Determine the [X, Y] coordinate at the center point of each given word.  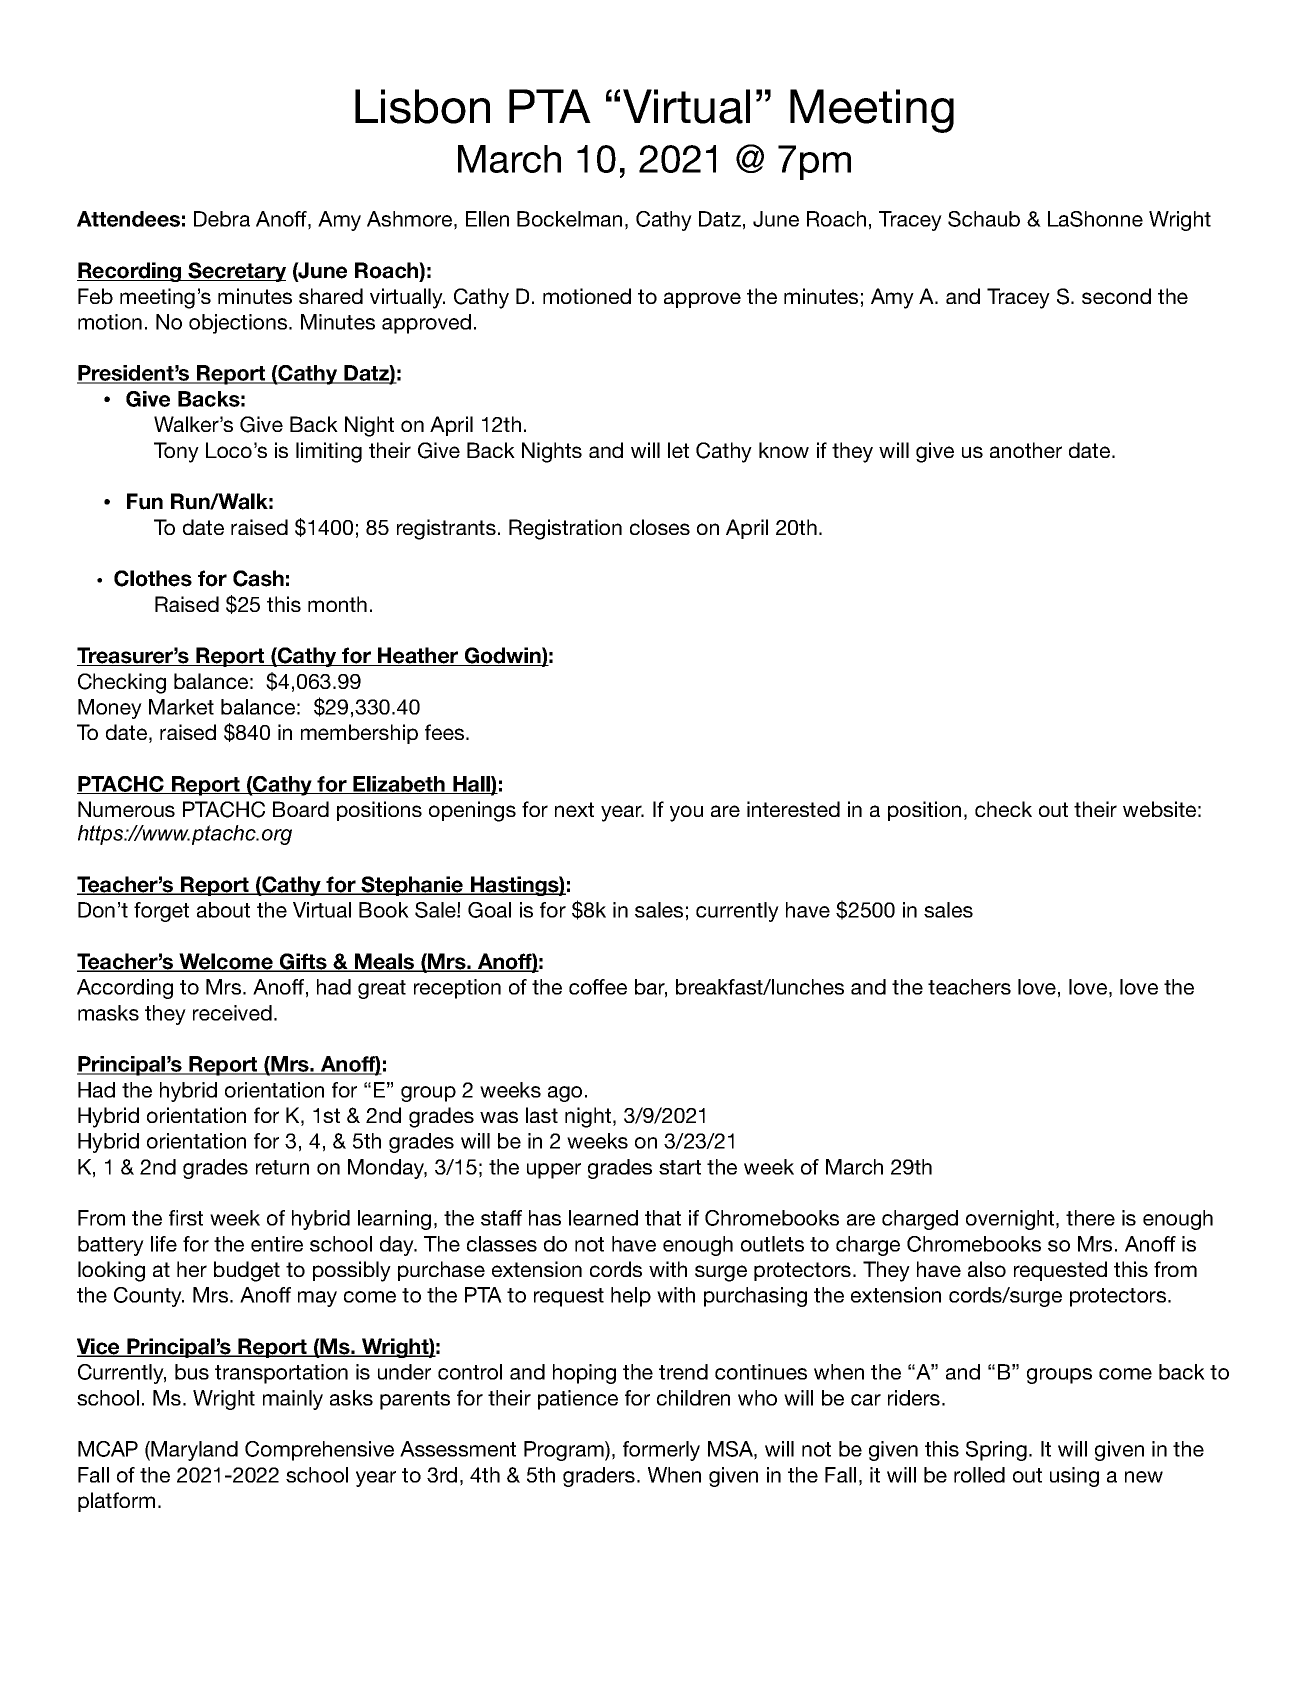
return [282, 1167]
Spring [996, 1451]
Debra [222, 219]
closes [660, 527]
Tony [176, 452]
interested [793, 809]
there [1090, 1218]
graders [600, 1477]
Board [301, 809]
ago [565, 1094]
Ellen [487, 219]
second [1116, 296]
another [1026, 450]
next [574, 809]
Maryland [194, 1451]
